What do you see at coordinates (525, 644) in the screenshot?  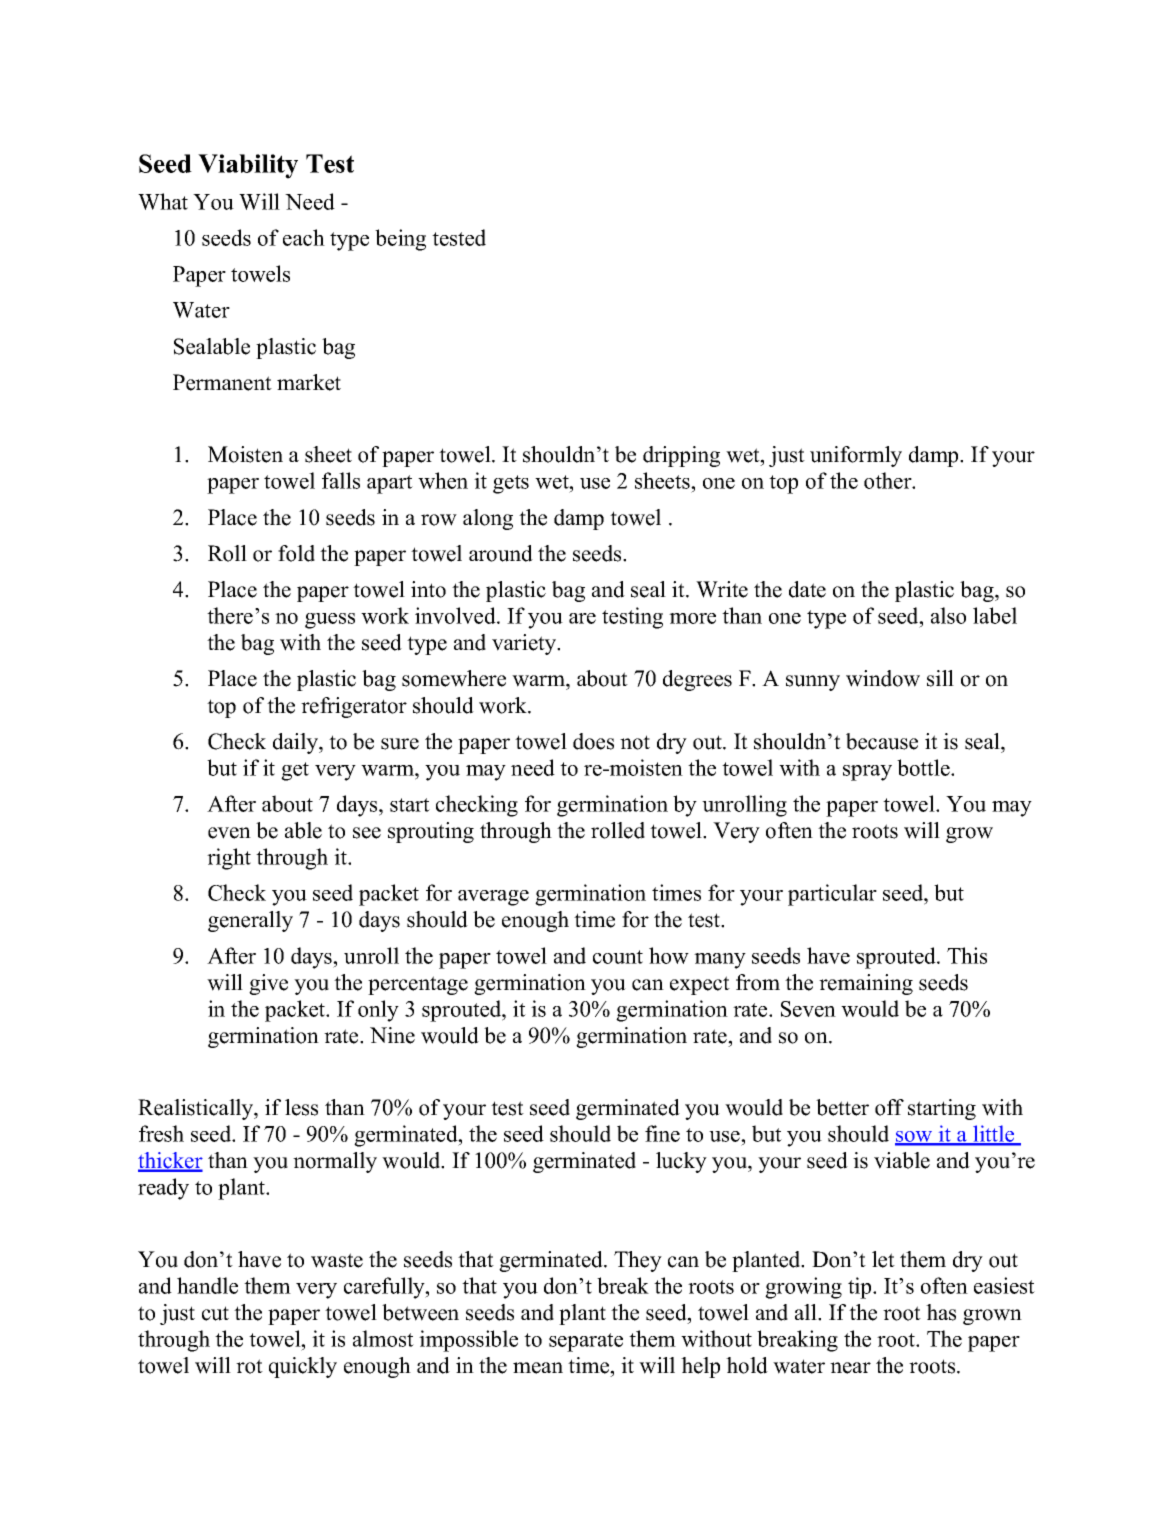 I see `variety` at bounding box center [525, 644].
